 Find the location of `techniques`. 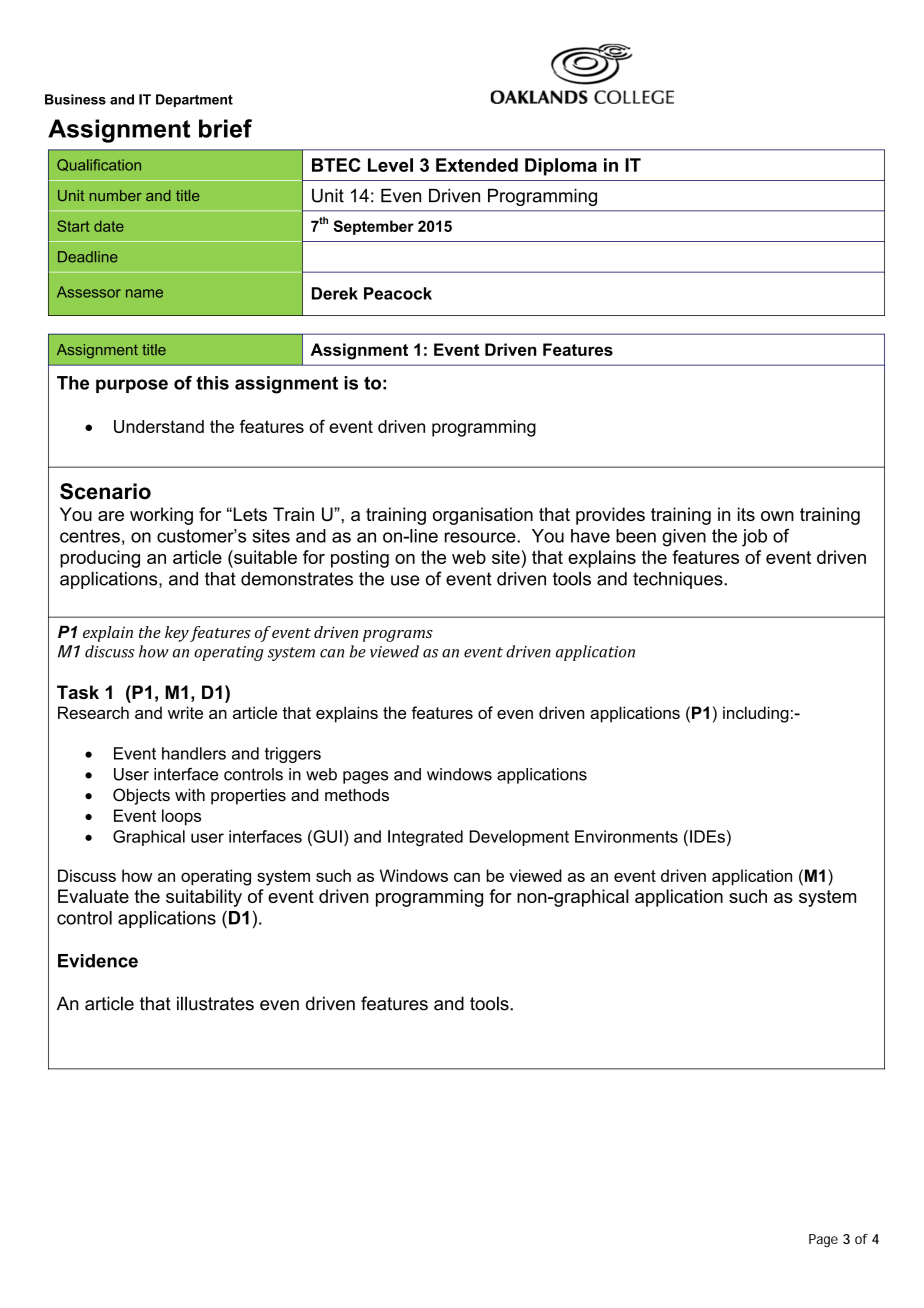

techniques is located at coordinates (679, 580).
